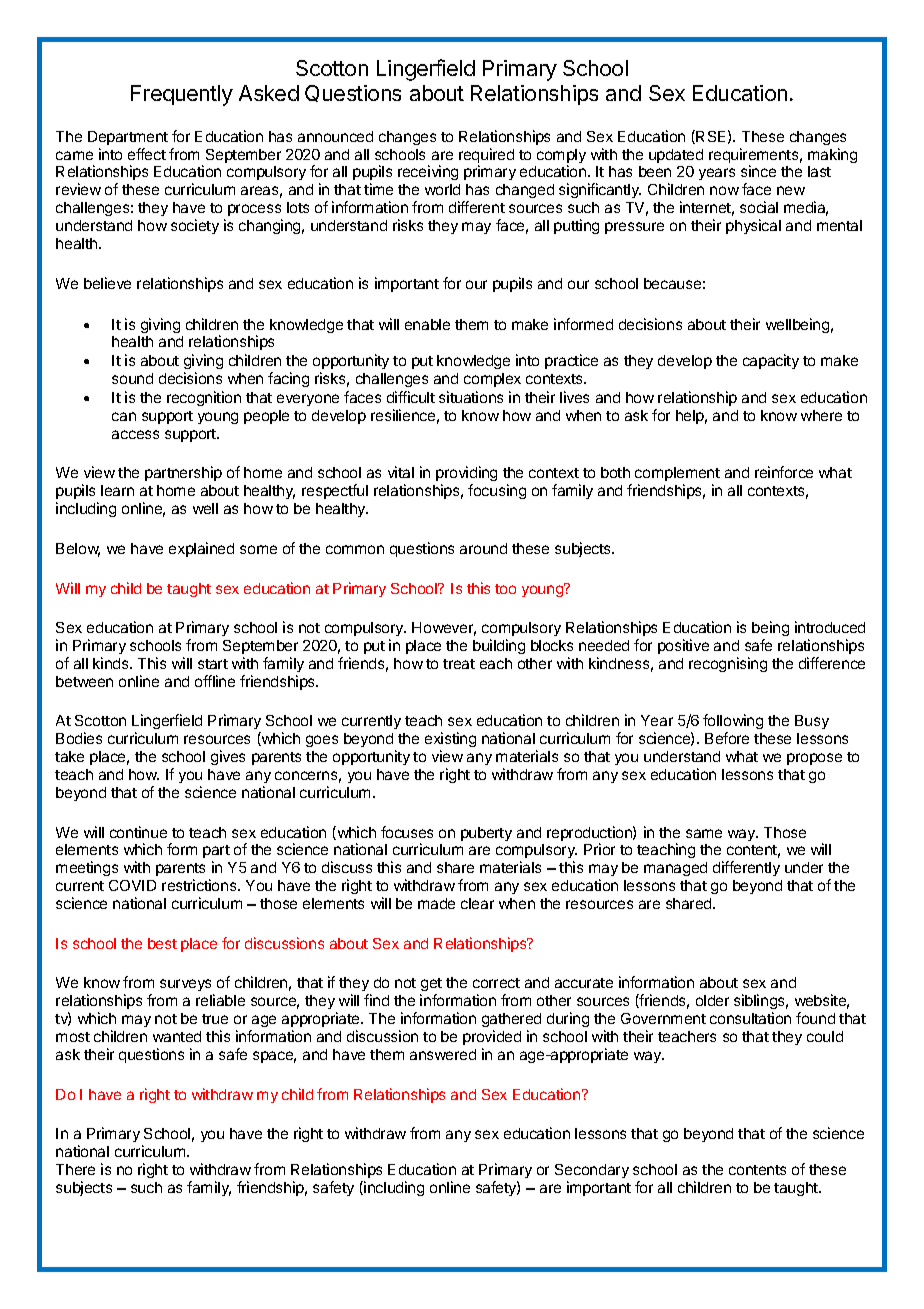  Describe the element at coordinates (486, 157) in the image. I see `required` at that location.
